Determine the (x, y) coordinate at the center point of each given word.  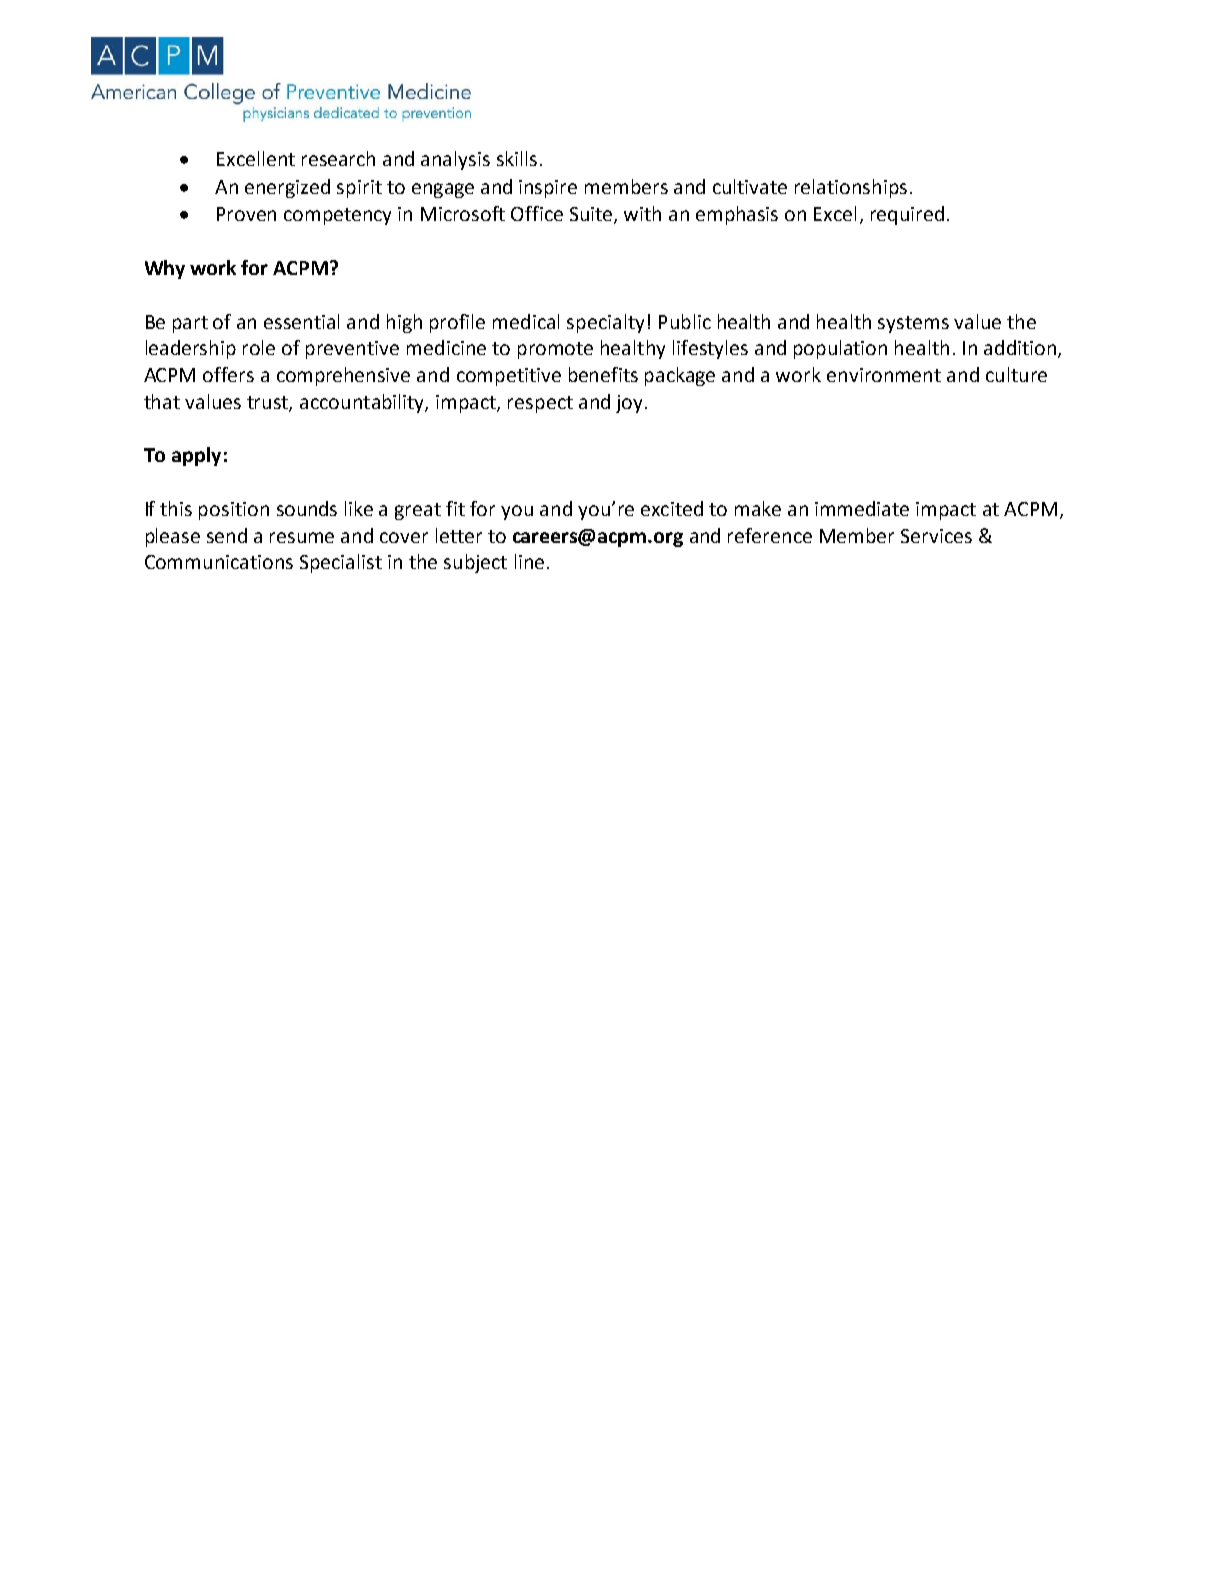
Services (936, 536)
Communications (219, 562)
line (529, 561)
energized (287, 188)
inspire (548, 189)
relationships (851, 188)
